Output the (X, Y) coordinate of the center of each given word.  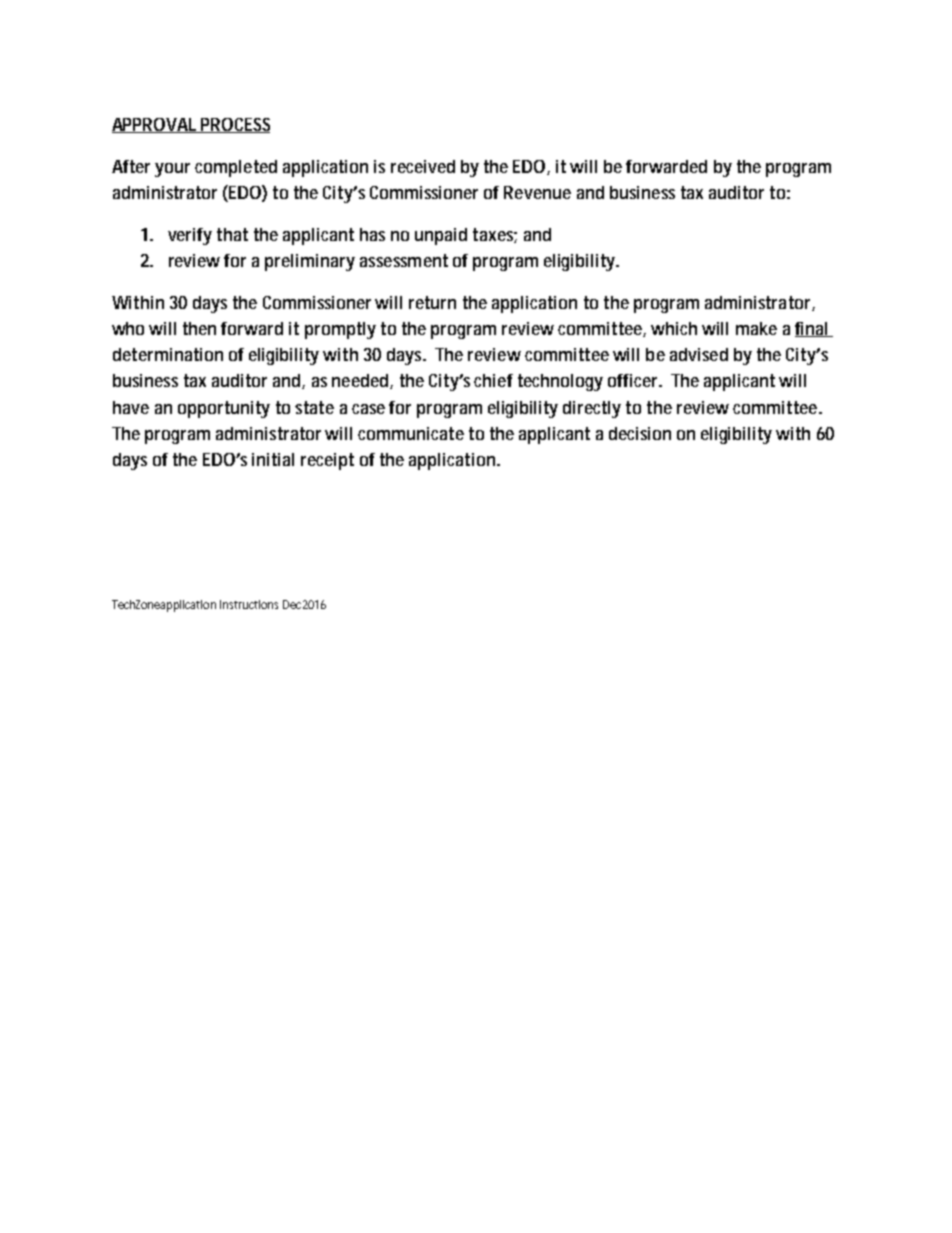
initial (273, 459)
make (756, 328)
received (423, 166)
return (432, 302)
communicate (411, 433)
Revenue (537, 192)
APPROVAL (156, 125)
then (199, 328)
